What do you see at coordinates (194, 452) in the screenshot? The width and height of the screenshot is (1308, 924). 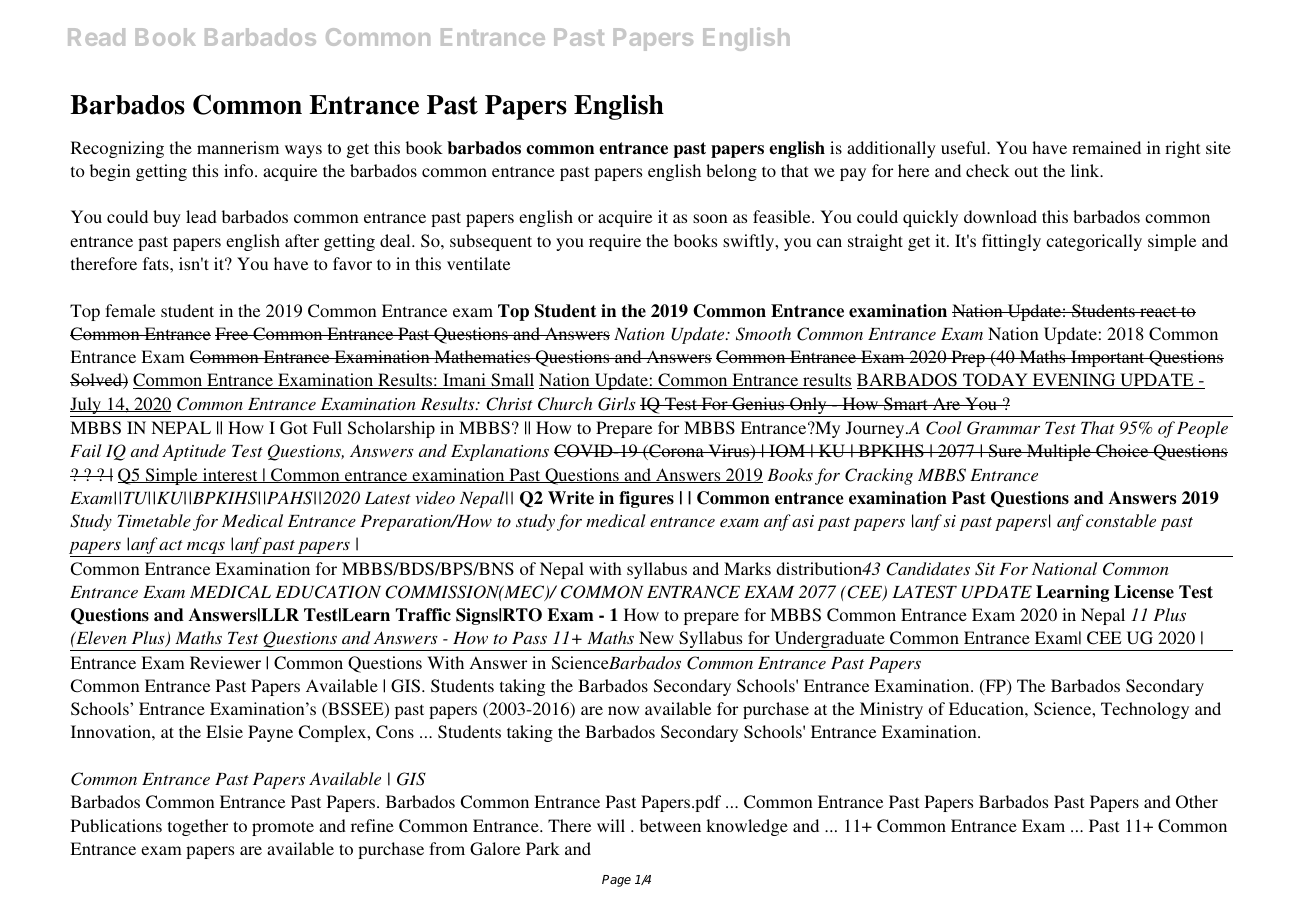 I see `Aptitude` at bounding box center [194, 452].
